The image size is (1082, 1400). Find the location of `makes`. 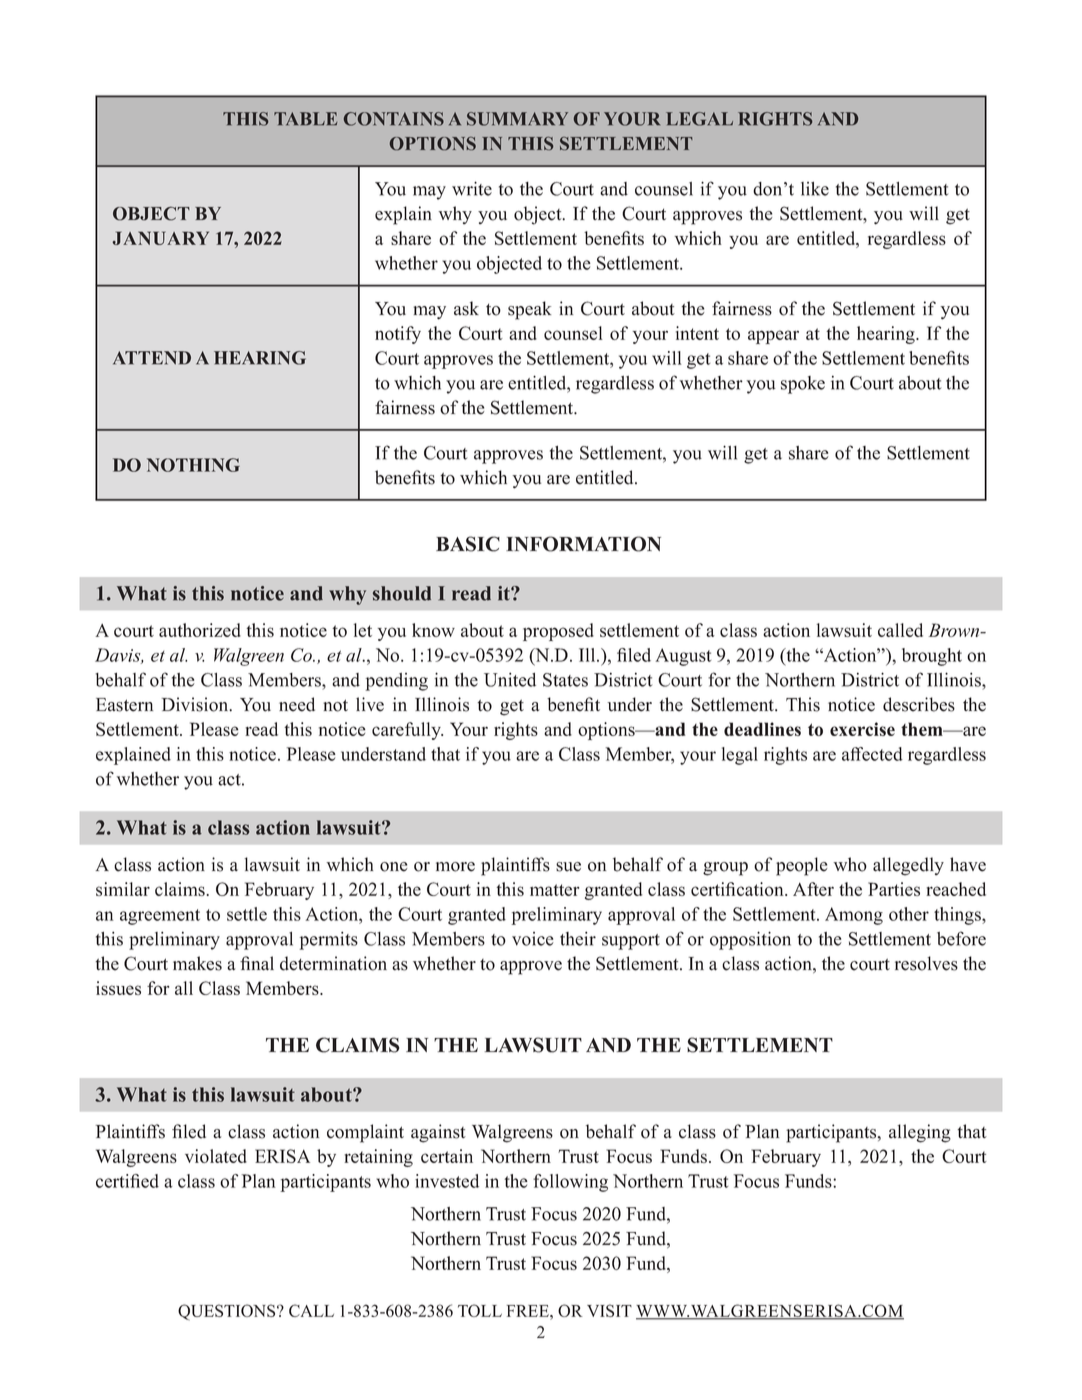

makes is located at coordinates (197, 963).
